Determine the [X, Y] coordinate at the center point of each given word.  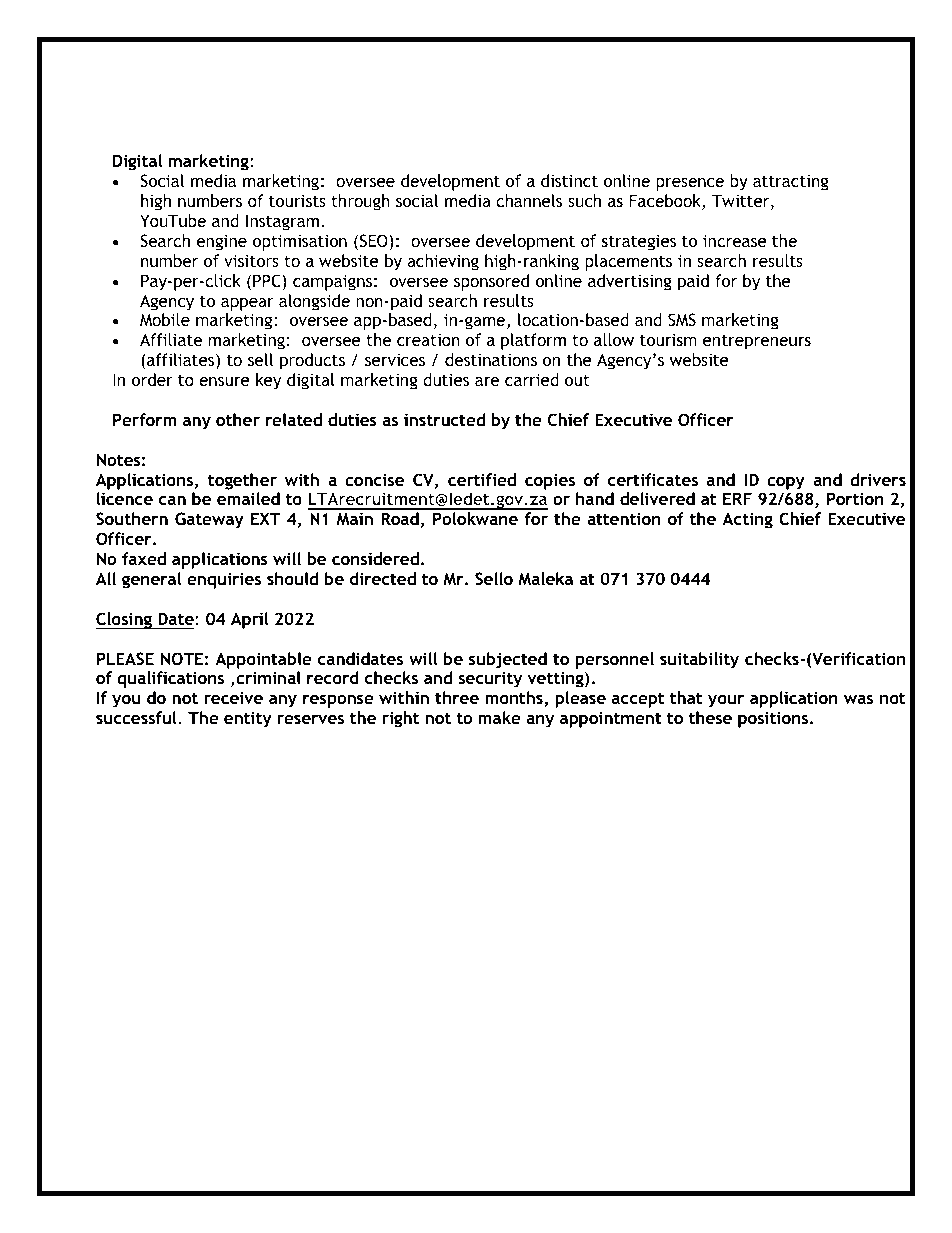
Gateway [209, 520]
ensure [224, 381]
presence [690, 184]
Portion [855, 498]
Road [400, 518]
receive [233, 697]
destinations [491, 359]
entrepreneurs [757, 342]
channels [529, 200]
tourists [297, 200]
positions [774, 719]
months [515, 699]
